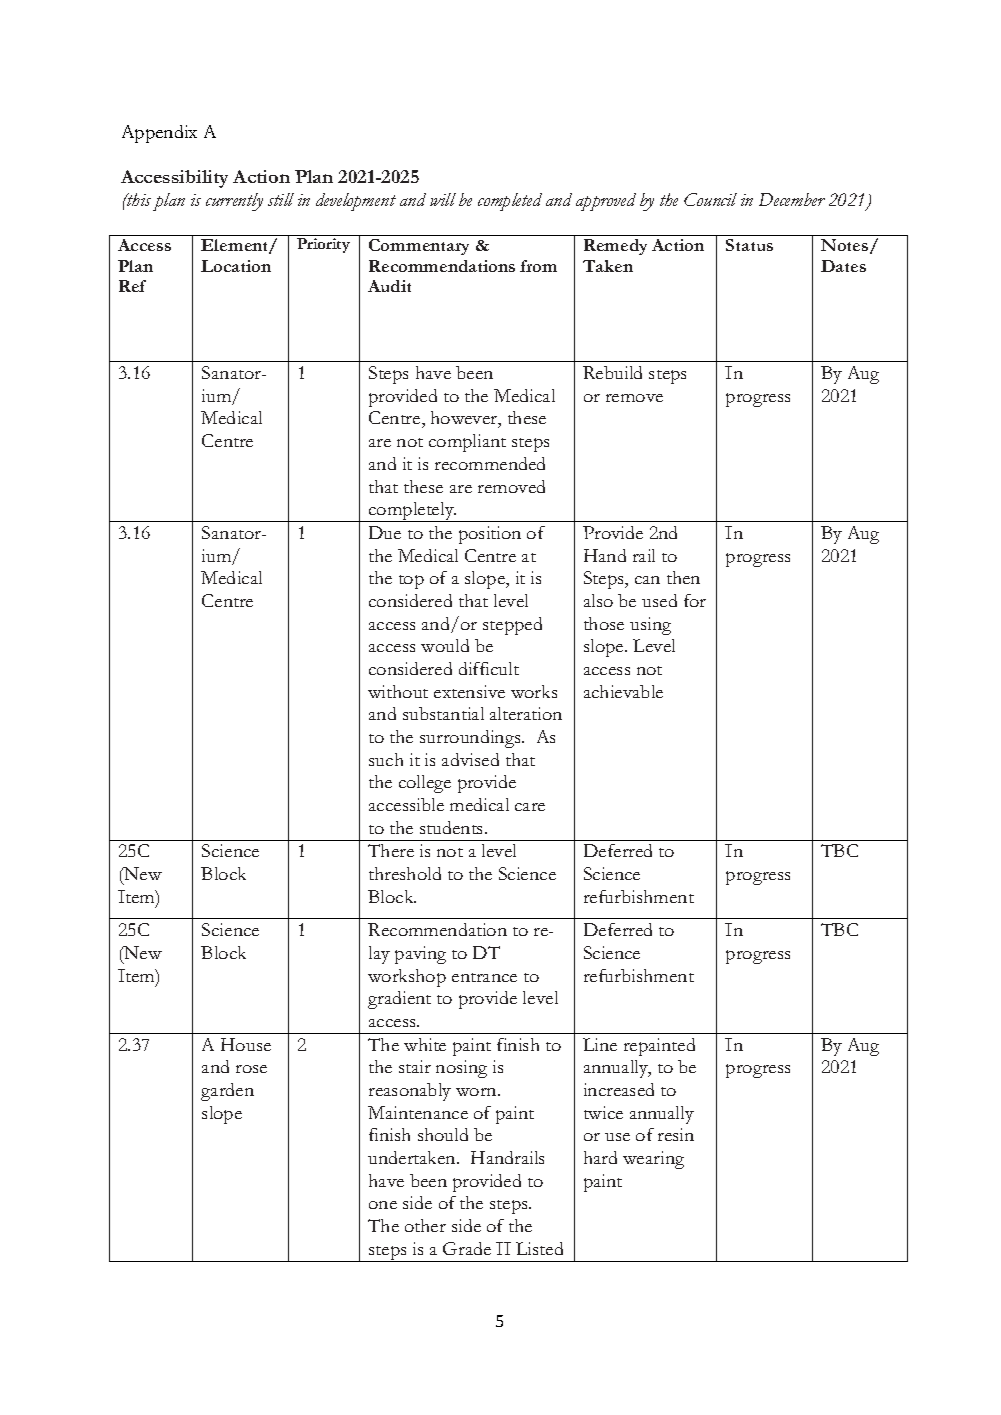 This page has height=1415, width=1001. I want to click on garden, so click(227, 1092).
